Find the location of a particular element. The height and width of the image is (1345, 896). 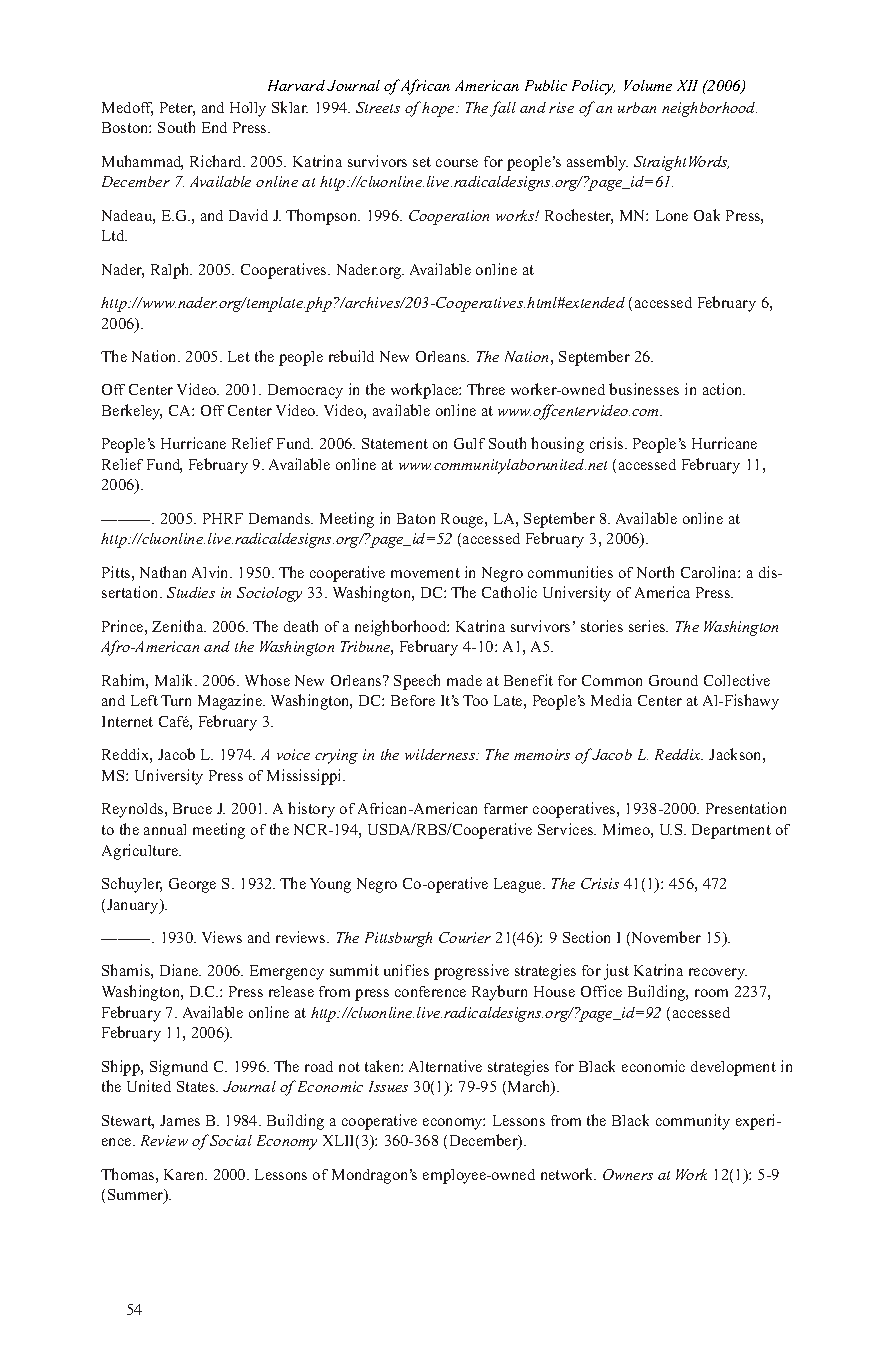

Speech is located at coordinates (417, 682).
